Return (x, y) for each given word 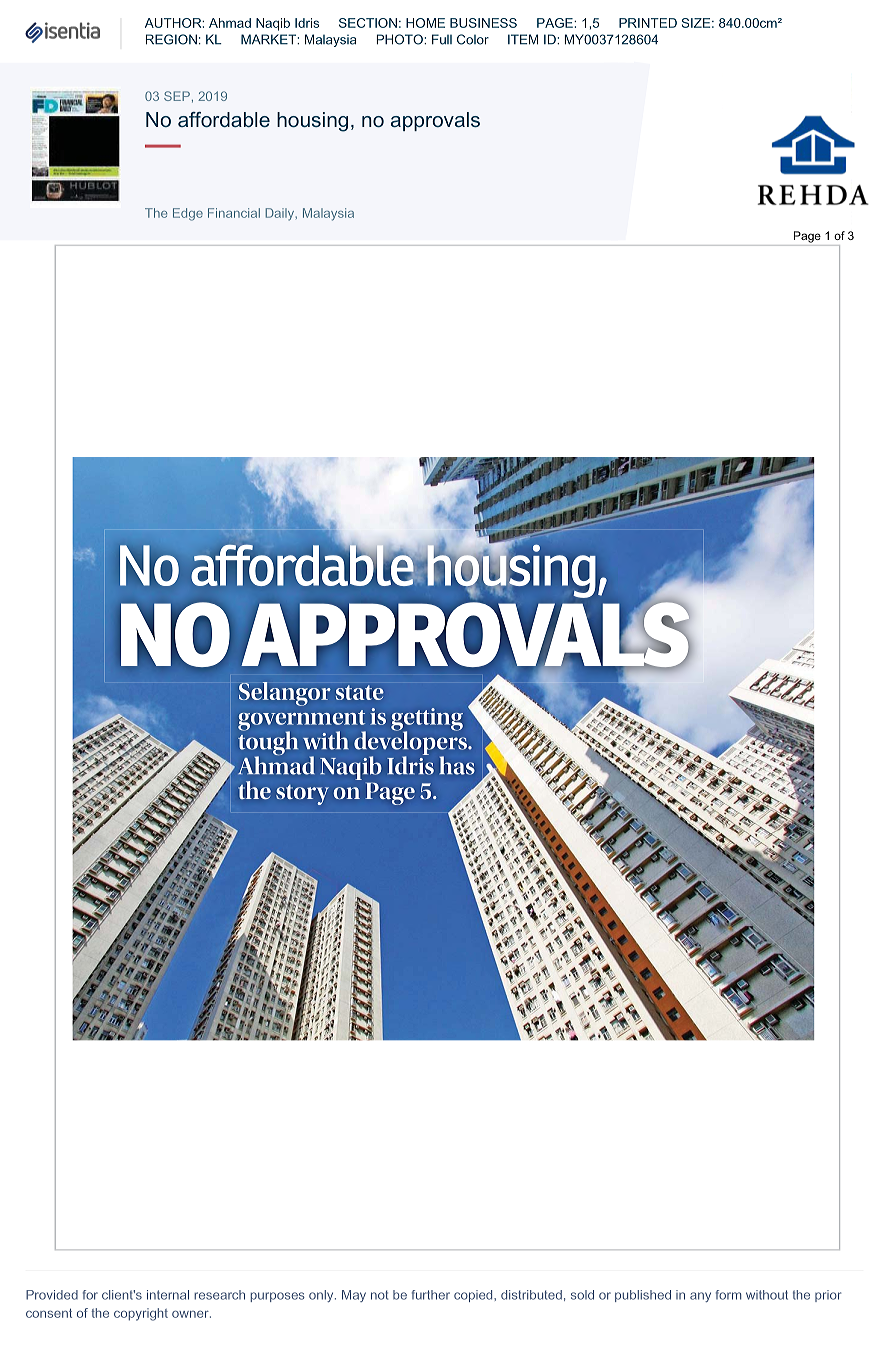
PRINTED (648, 23)
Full (442, 39)
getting (427, 720)
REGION (171, 39)
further (431, 1295)
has (457, 765)
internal (168, 1295)
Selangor (285, 694)
